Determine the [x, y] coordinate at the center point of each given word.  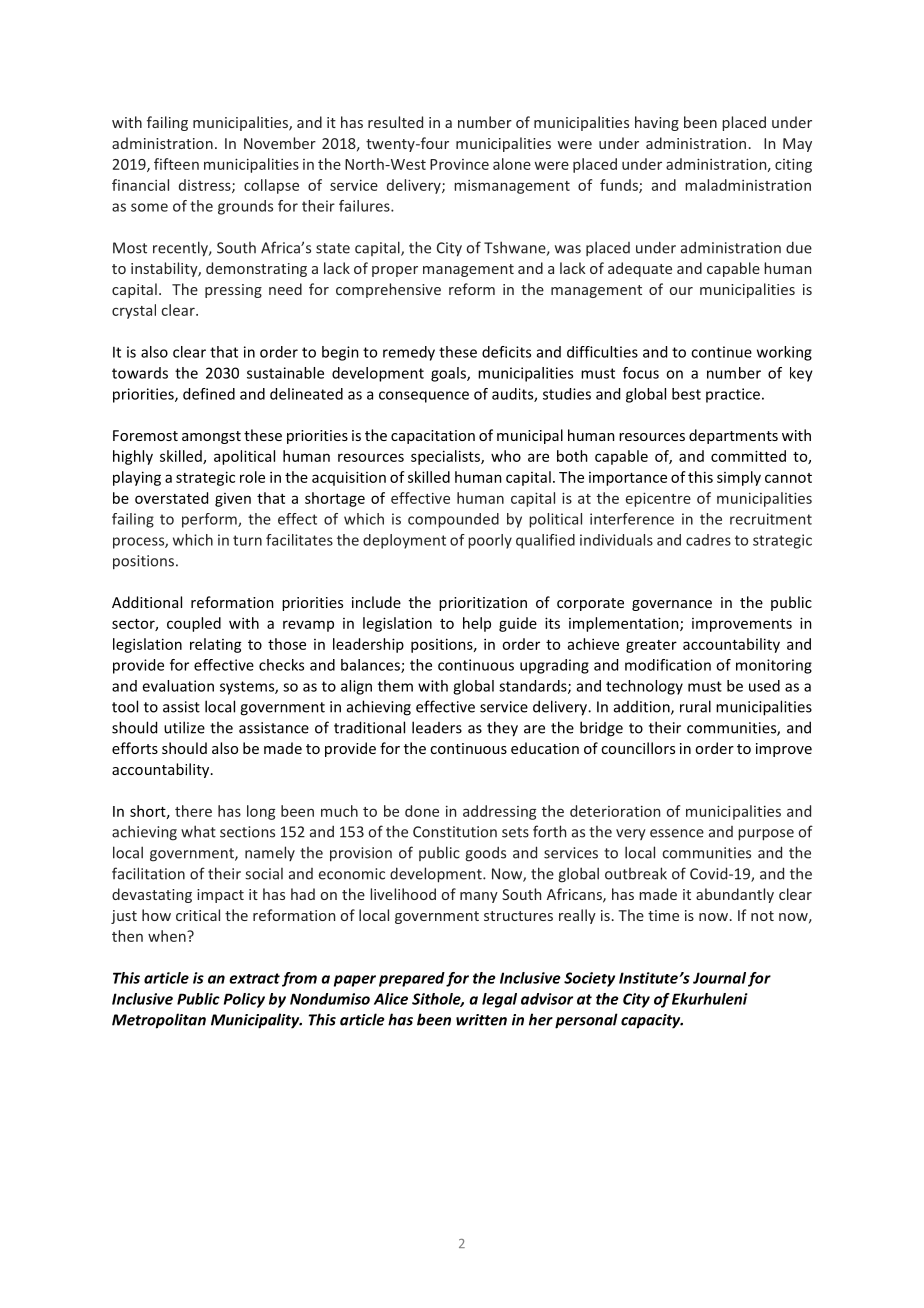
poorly [490, 541]
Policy [244, 1000]
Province [459, 164]
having [657, 123]
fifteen [176, 164]
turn [247, 540]
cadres [708, 540]
